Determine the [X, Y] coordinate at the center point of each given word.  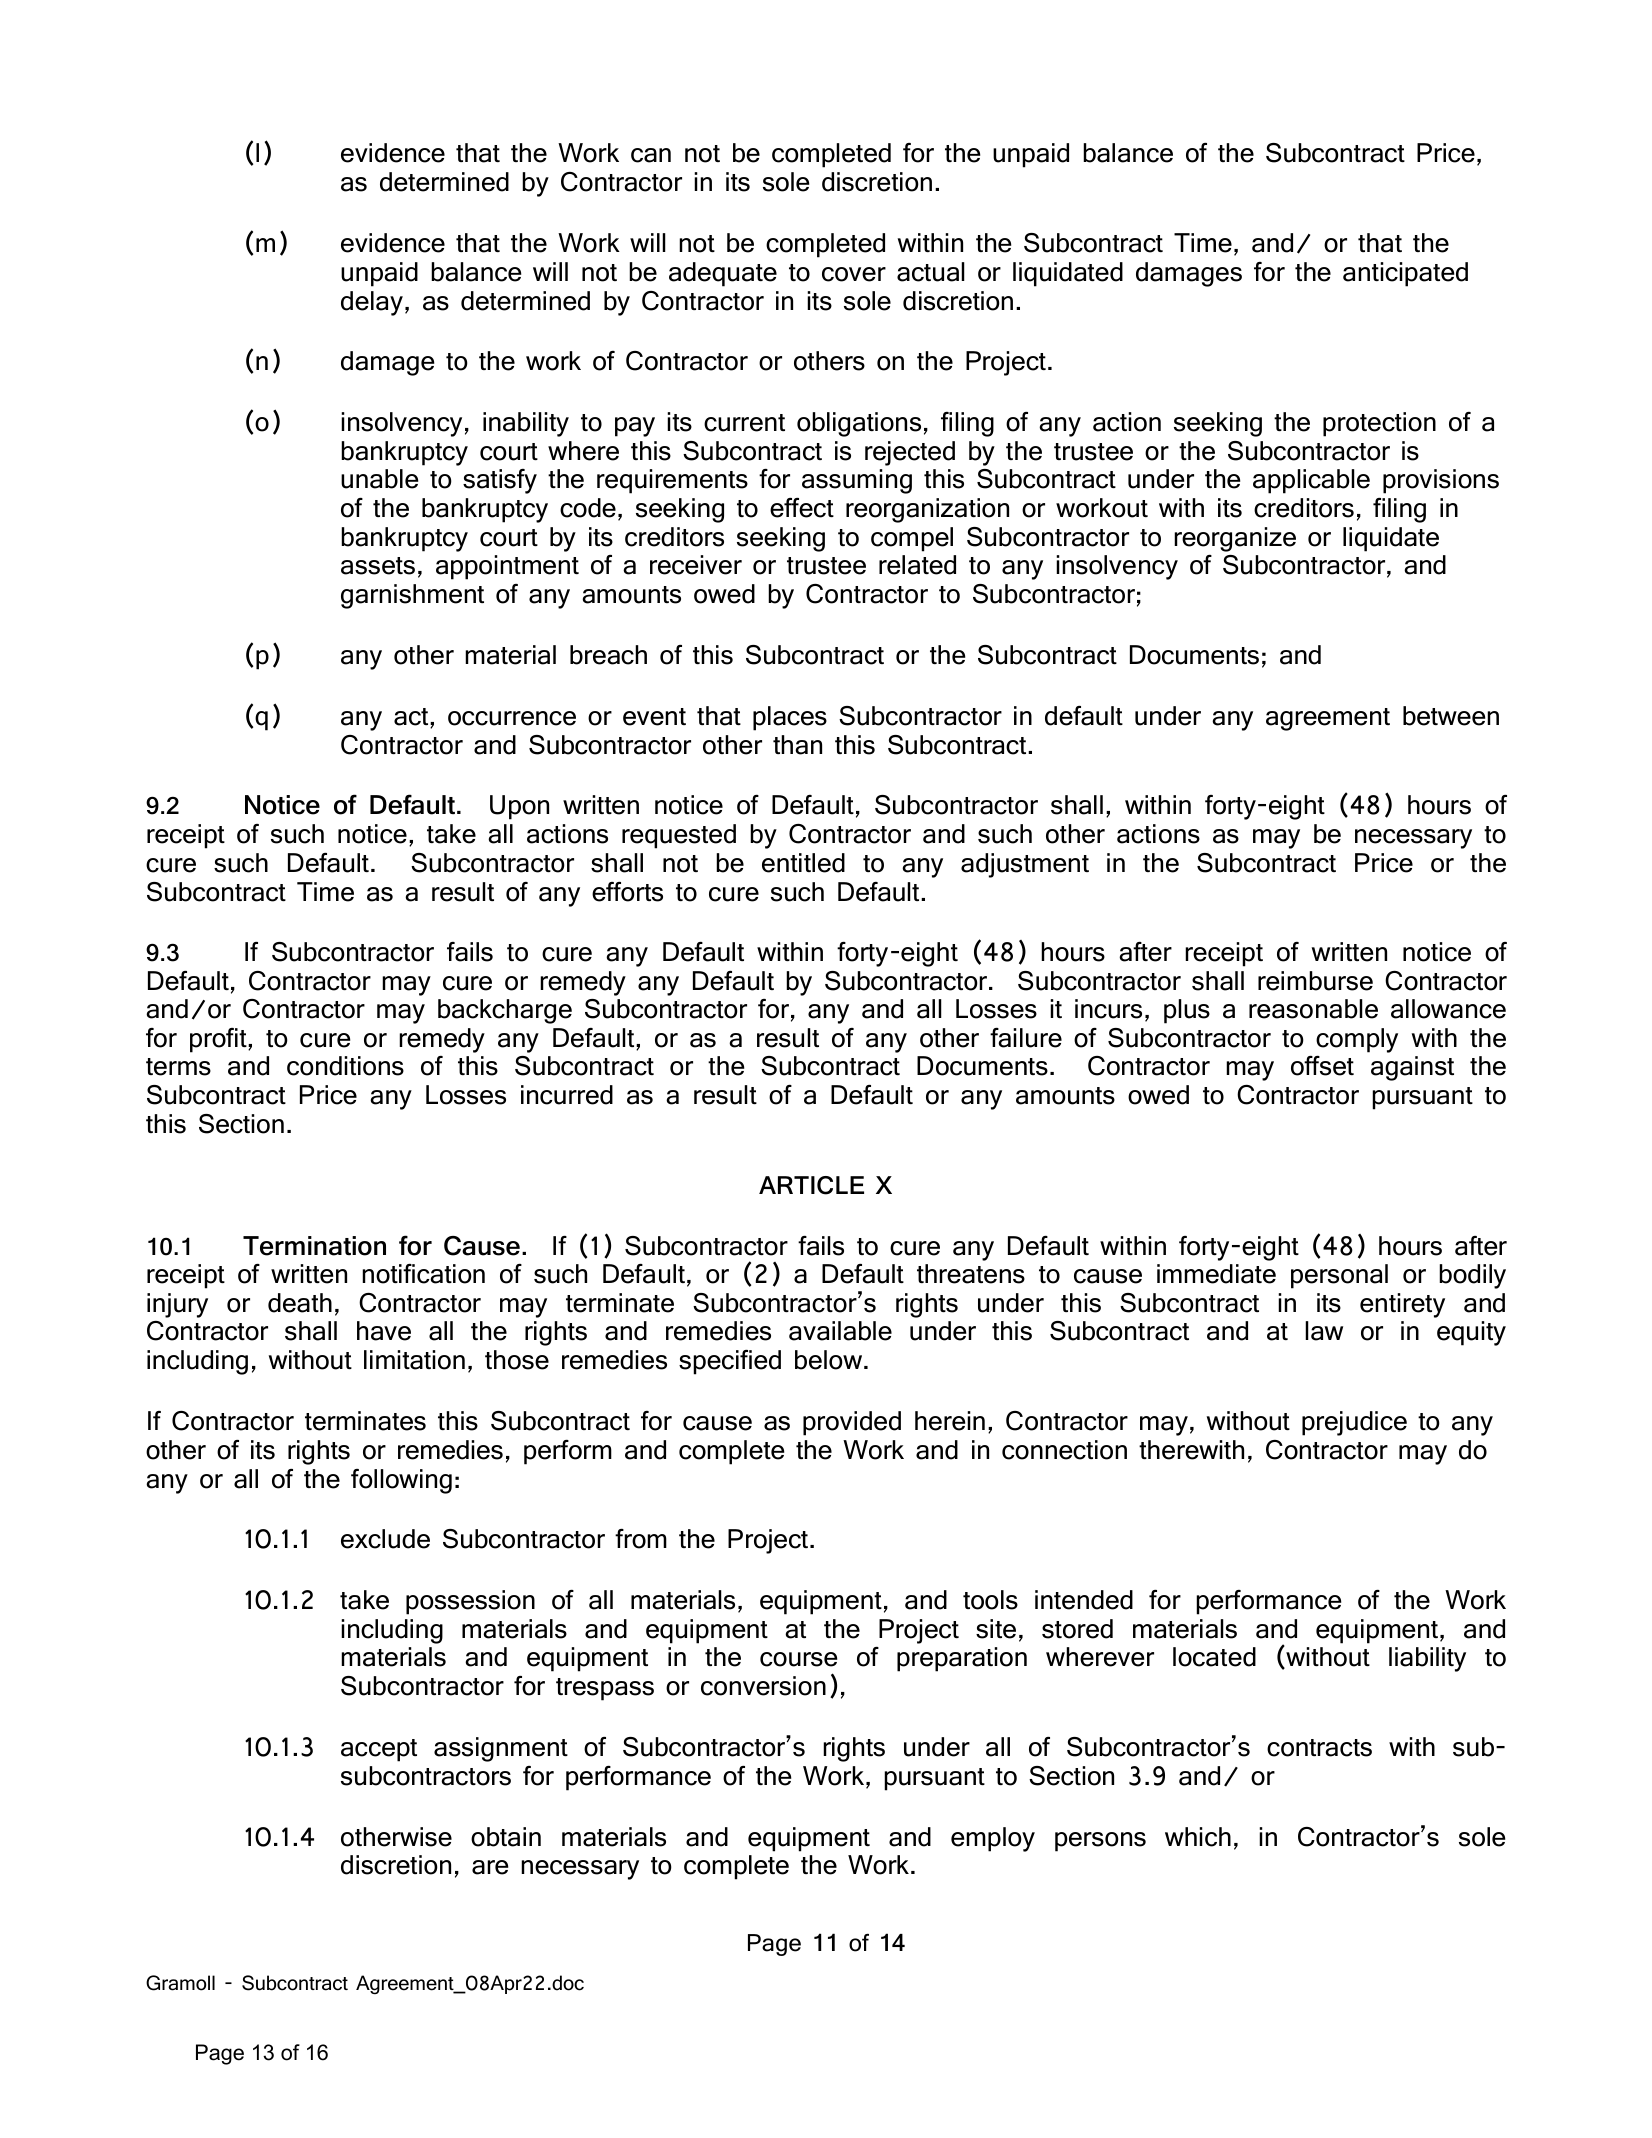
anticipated [1405, 274]
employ [993, 1839]
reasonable [1313, 1009]
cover [854, 274]
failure [1026, 1038]
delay [372, 303]
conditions [345, 1066]
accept [379, 1750]
